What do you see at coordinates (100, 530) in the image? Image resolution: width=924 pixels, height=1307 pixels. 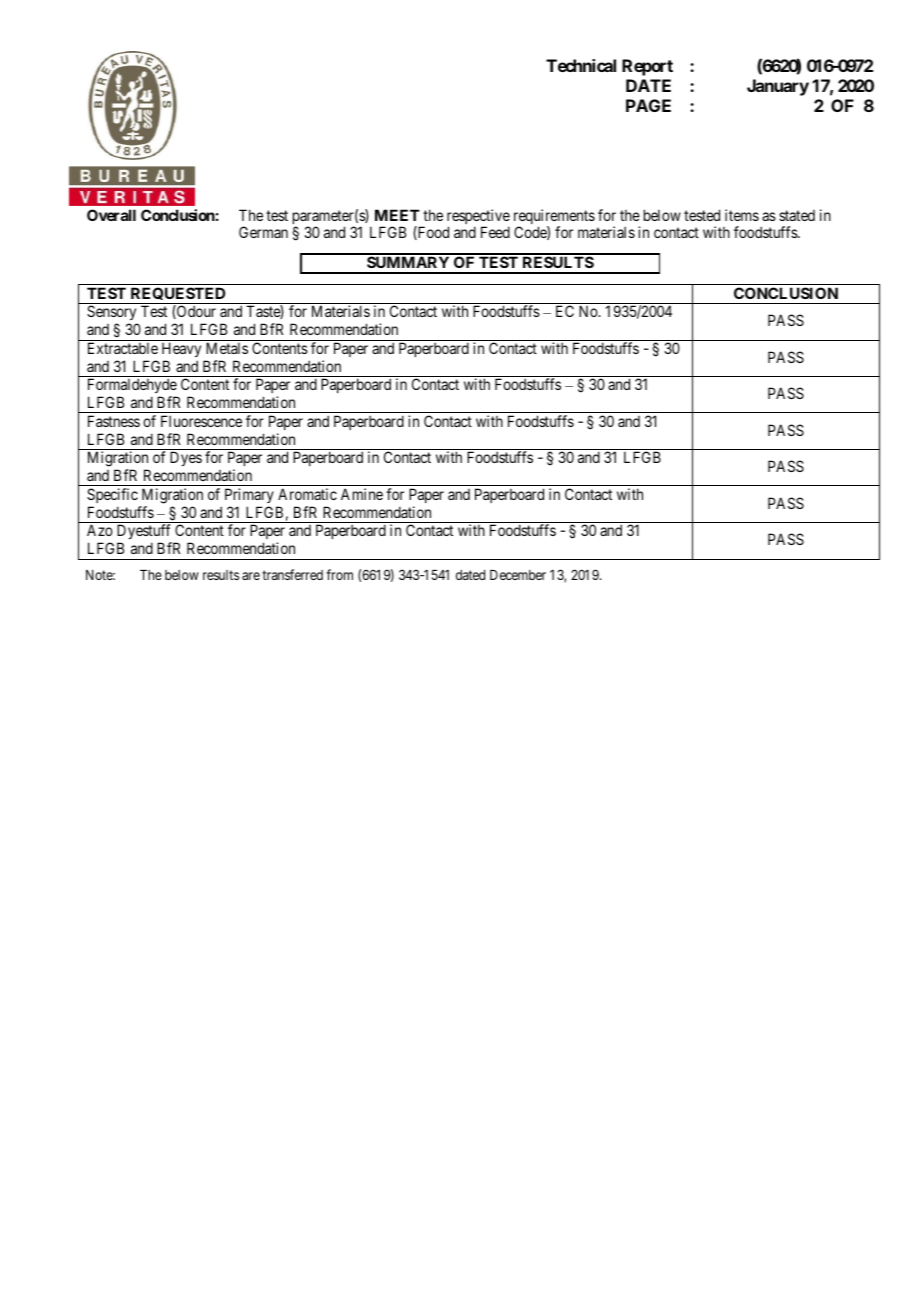 I see `Azo` at bounding box center [100, 530].
